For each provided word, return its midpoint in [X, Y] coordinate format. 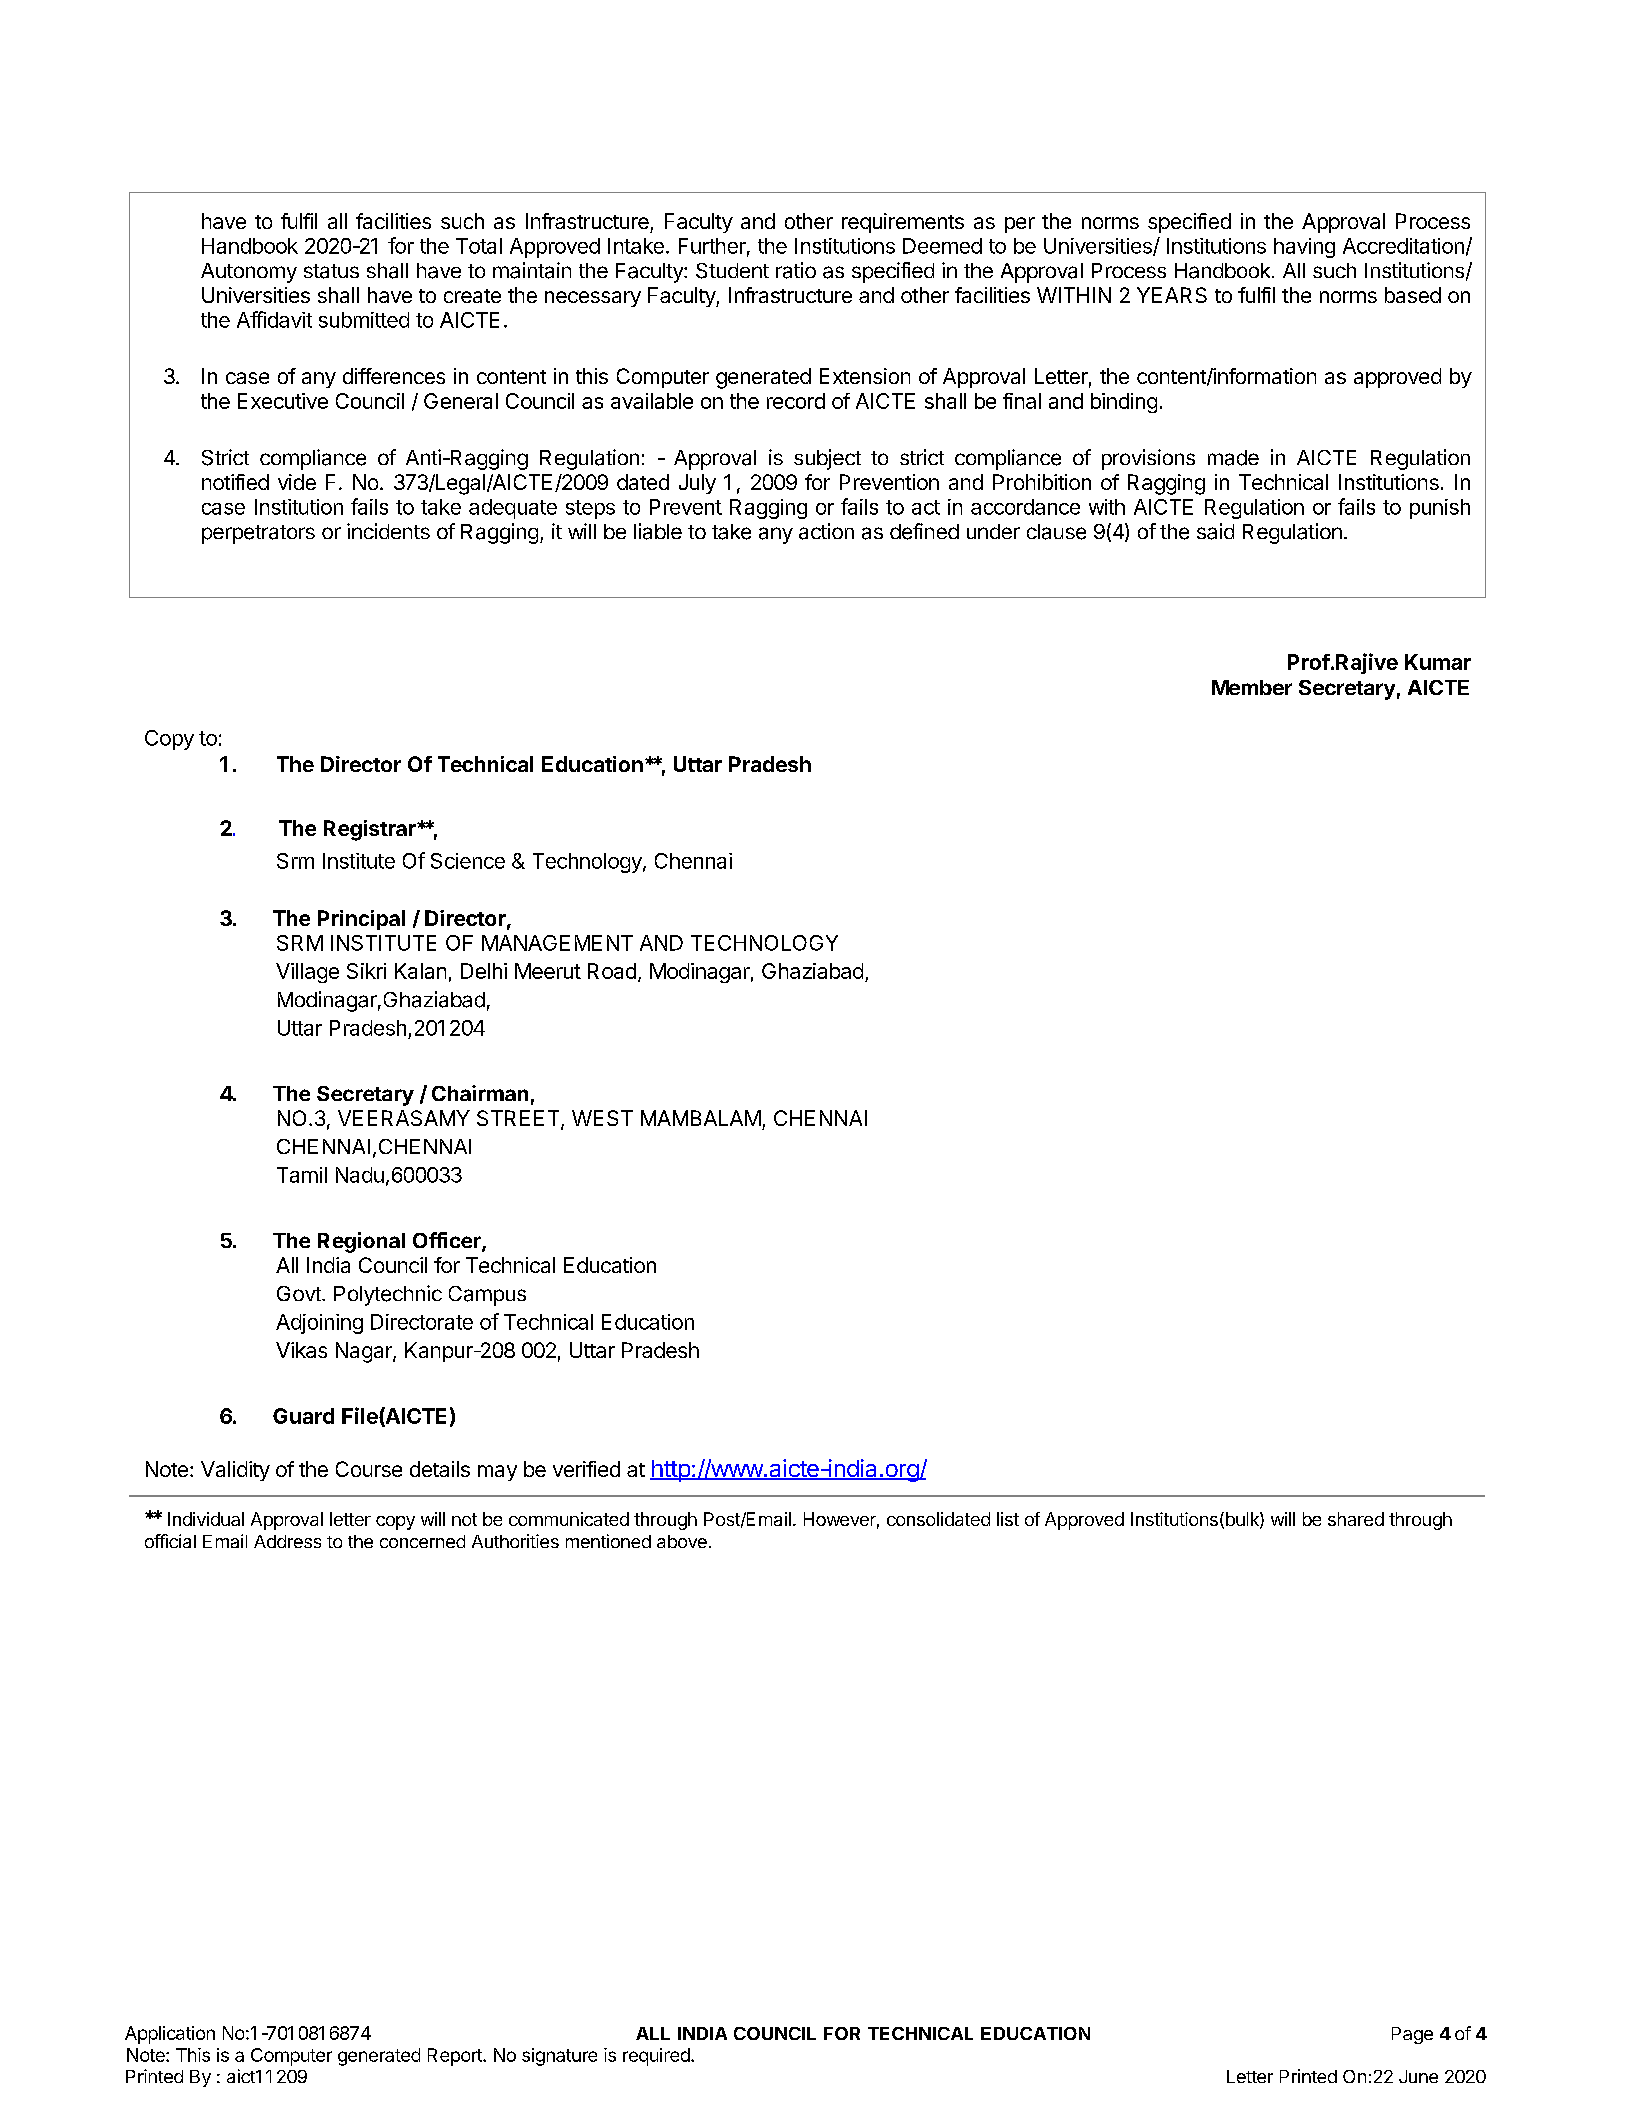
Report [456, 2057]
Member [1252, 687]
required [657, 2057]
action [826, 531]
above [682, 1541]
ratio [796, 270]
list [1008, 1519]
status [331, 271]
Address [287, 1541]
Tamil [302, 1175]
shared [1356, 1519]
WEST [602, 1118]
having [1304, 248]
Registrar [371, 830]
